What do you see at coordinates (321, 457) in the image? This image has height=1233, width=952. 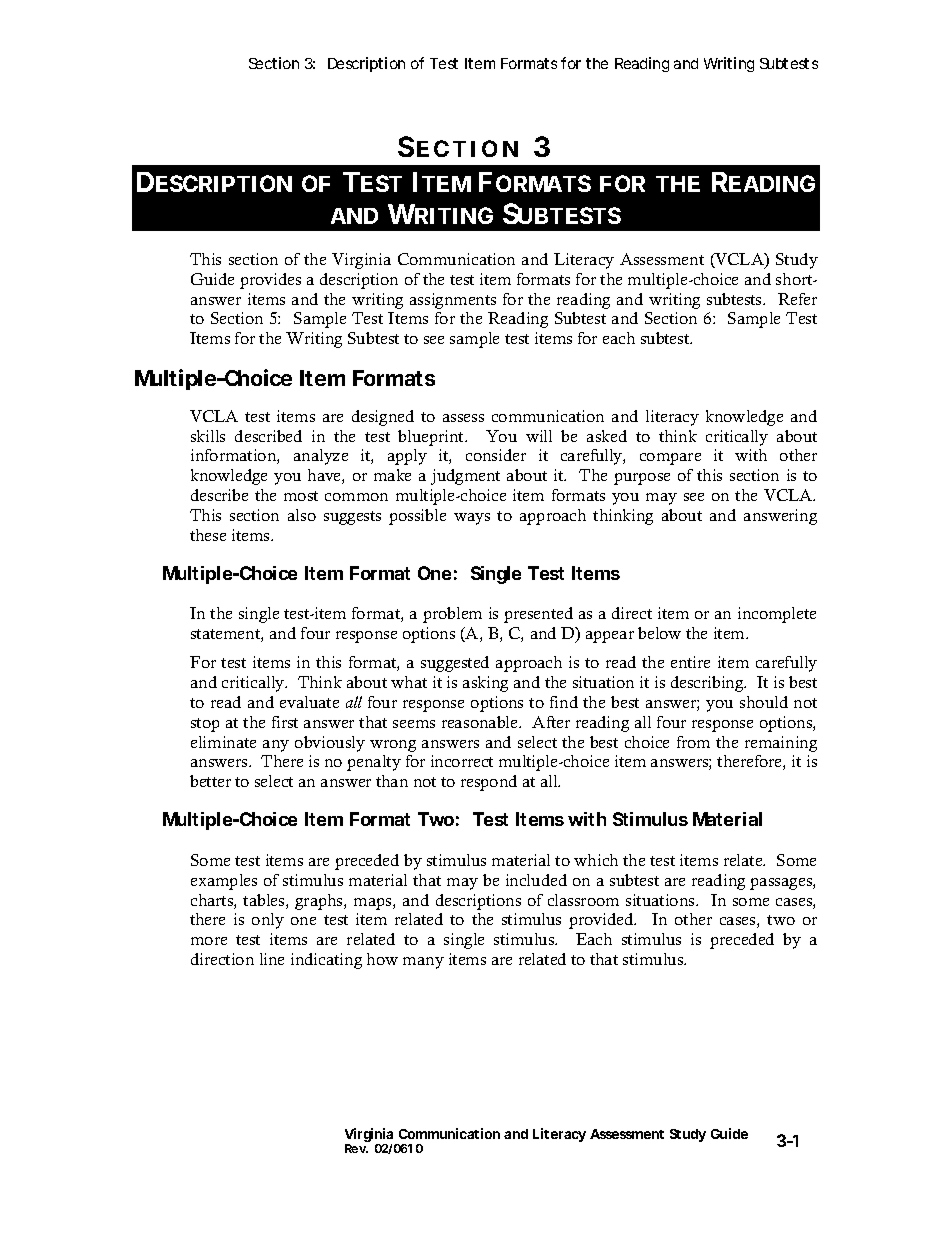 I see `analyze` at bounding box center [321, 457].
